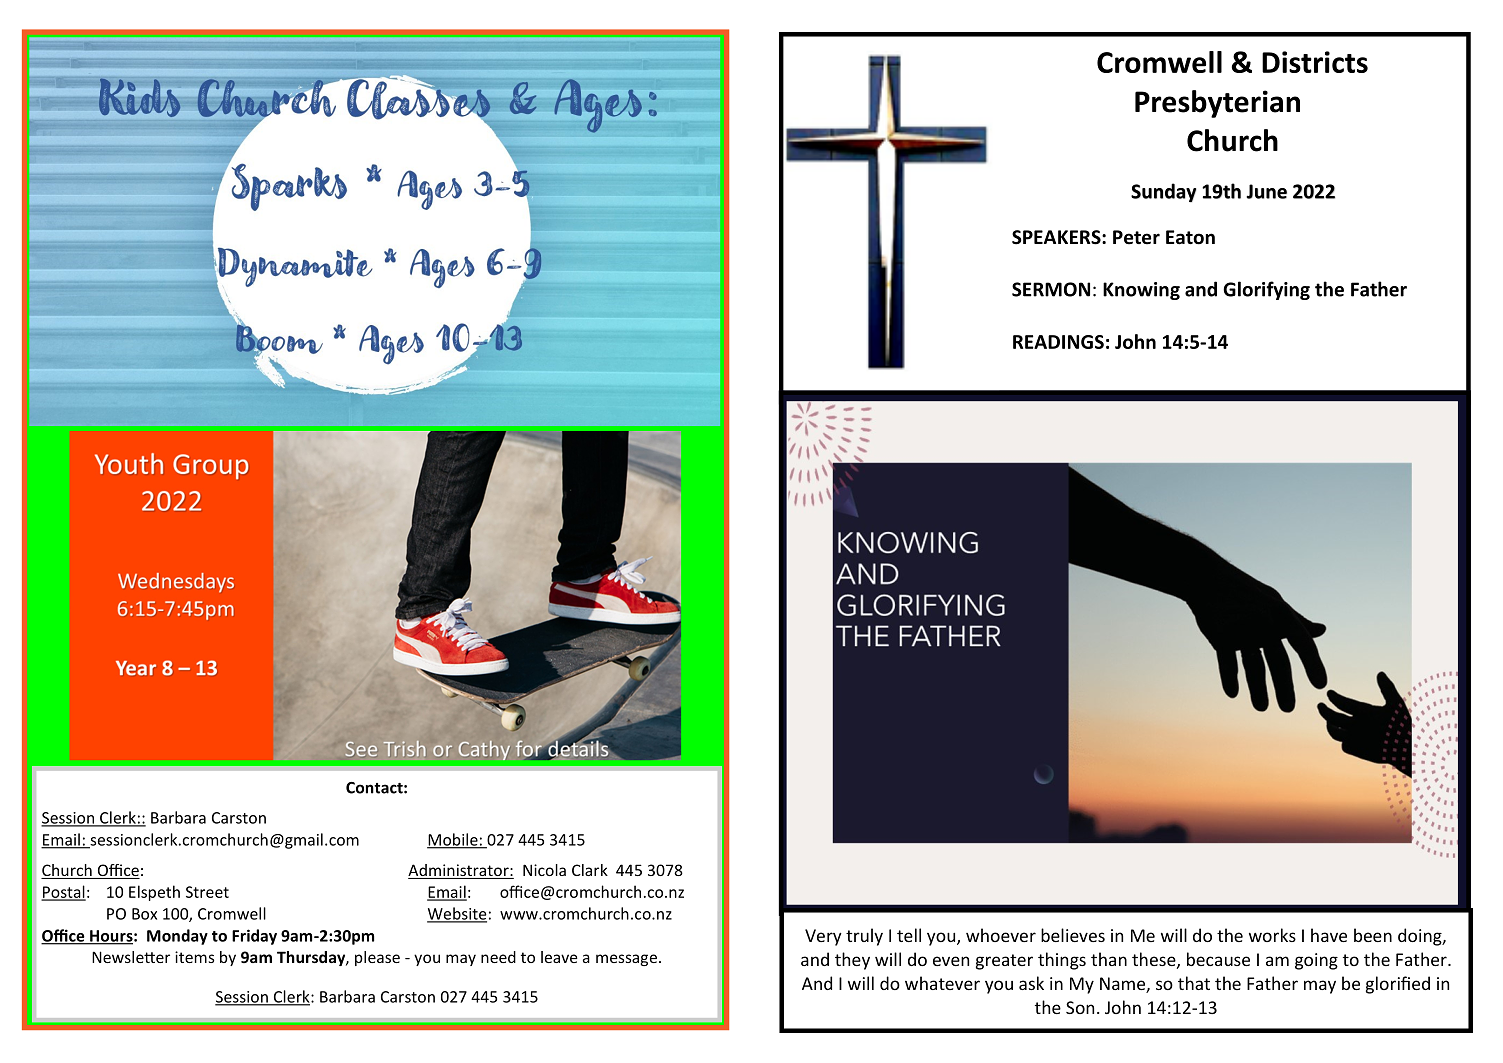 This screenshot has width=1503, height=1063. I want to click on Mobile, so click(453, 840).
